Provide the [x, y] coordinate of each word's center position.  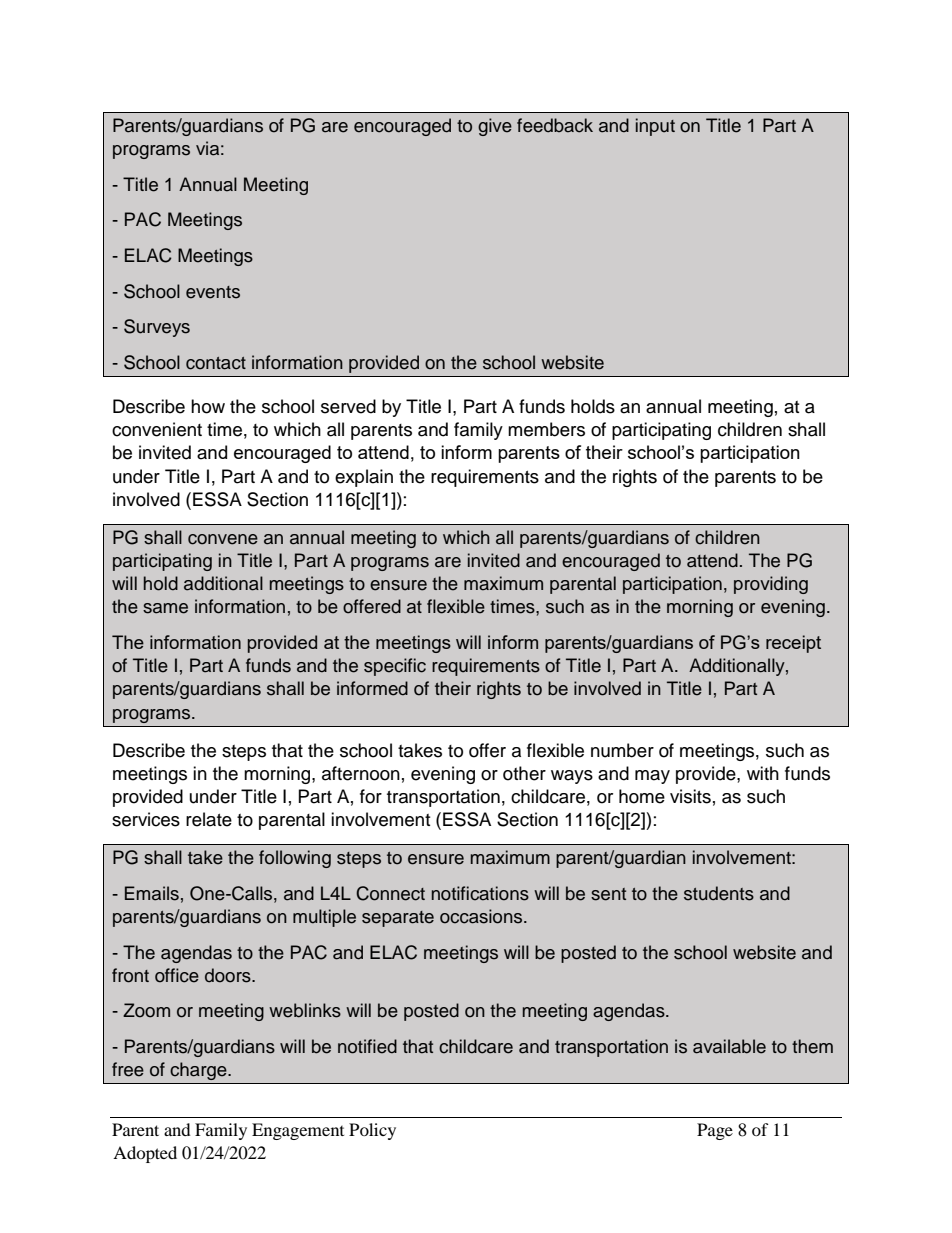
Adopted [145, 1154]
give [495, 127]
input [655, 127]
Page [715, 1131]
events [213, 292]
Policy [372, 1131]
